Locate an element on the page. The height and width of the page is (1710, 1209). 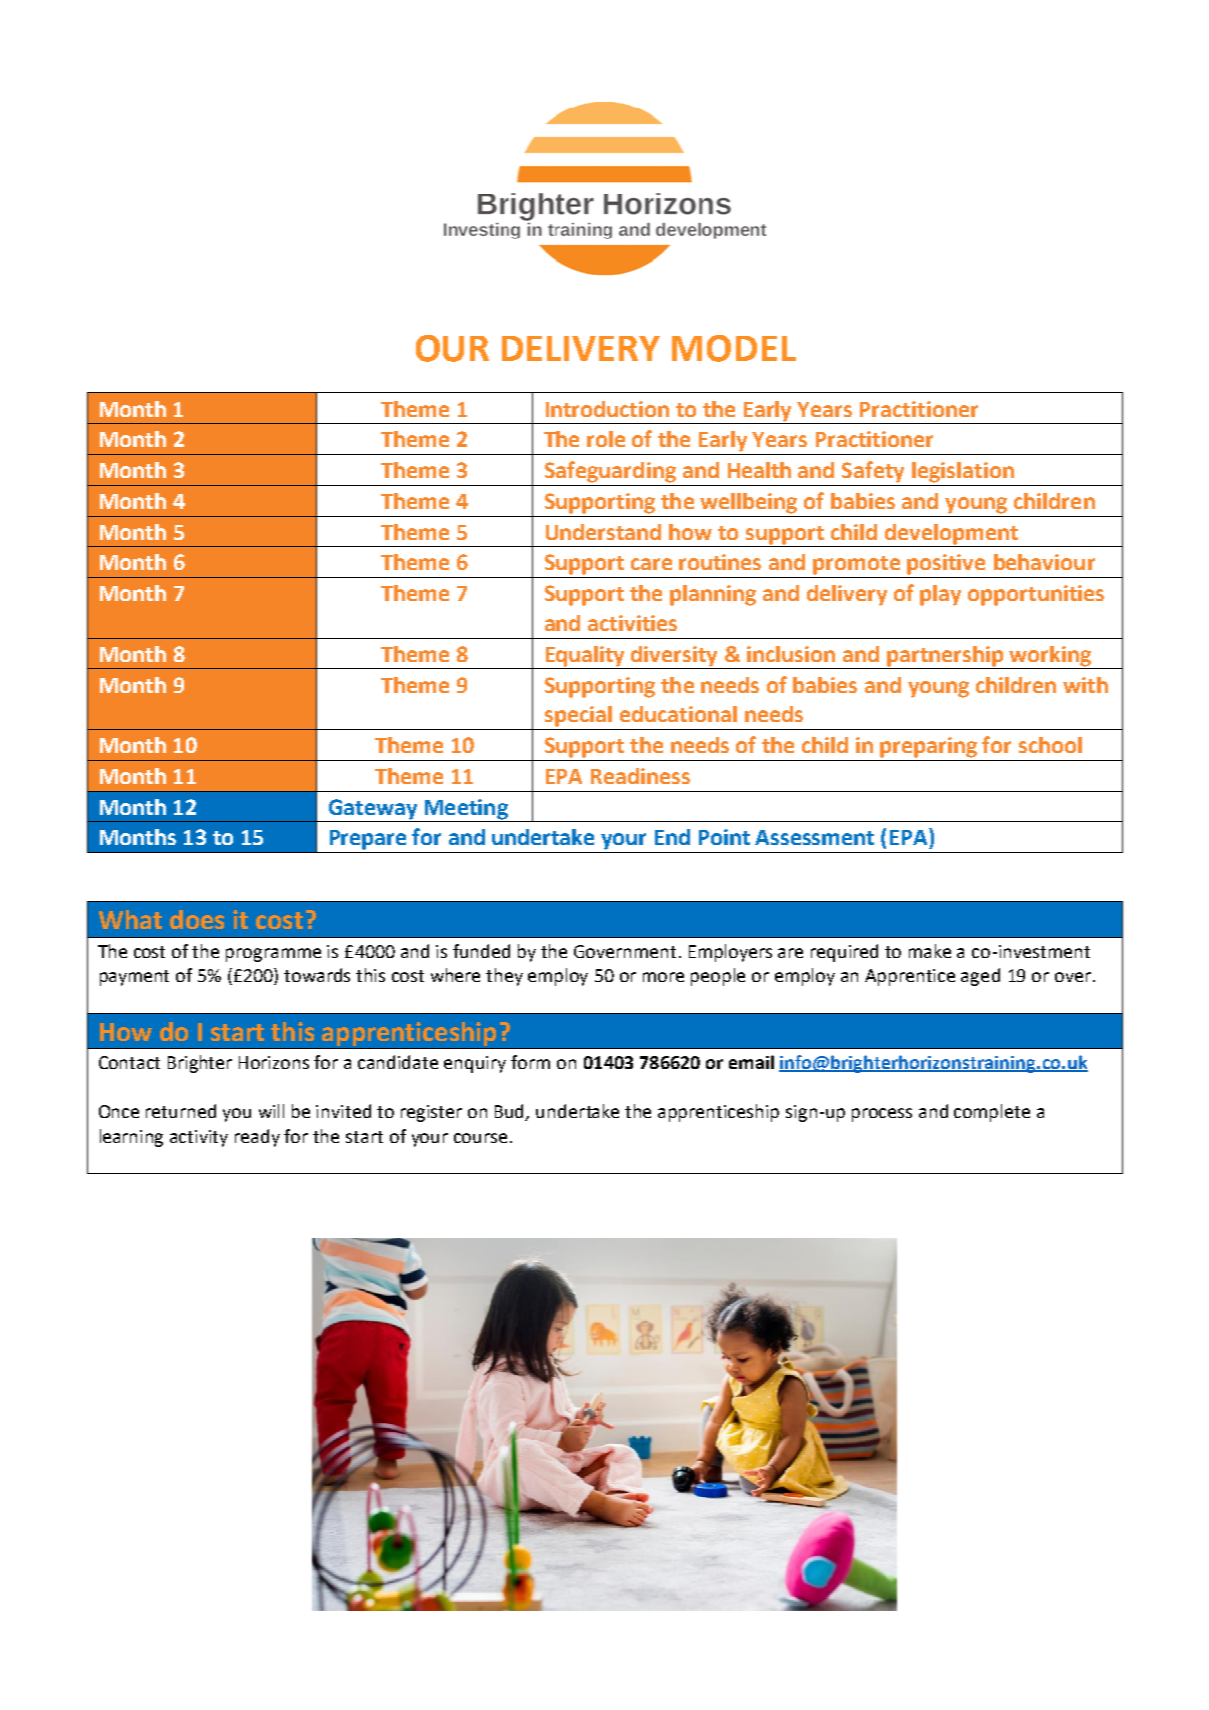
Gateway is located at coordinates (373, 809).
